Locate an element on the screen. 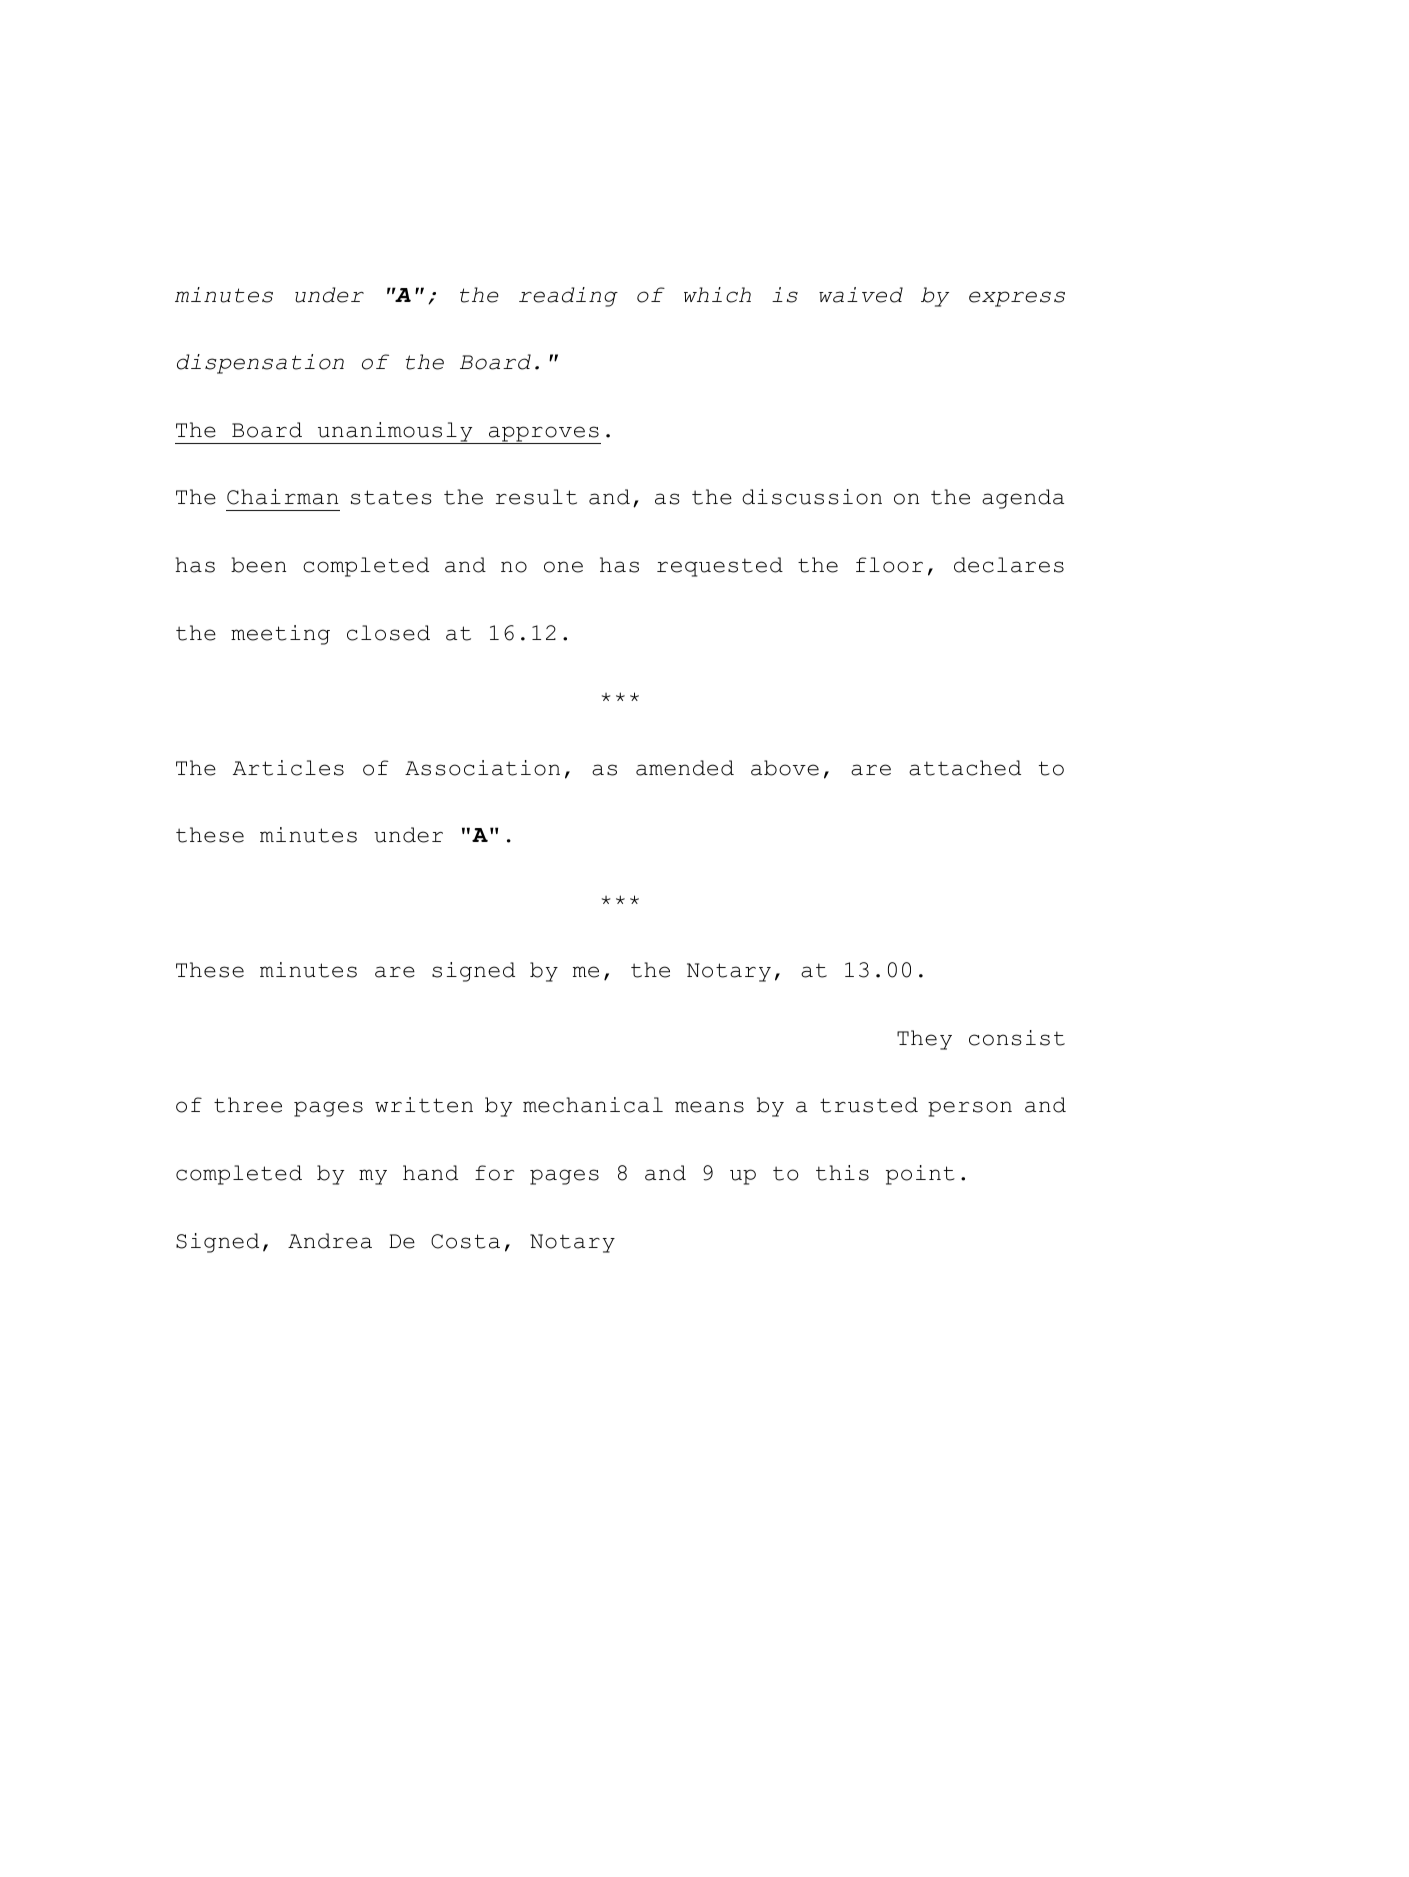 The image size is (1409, 1877). waived is located at coordinates (861, 295).
